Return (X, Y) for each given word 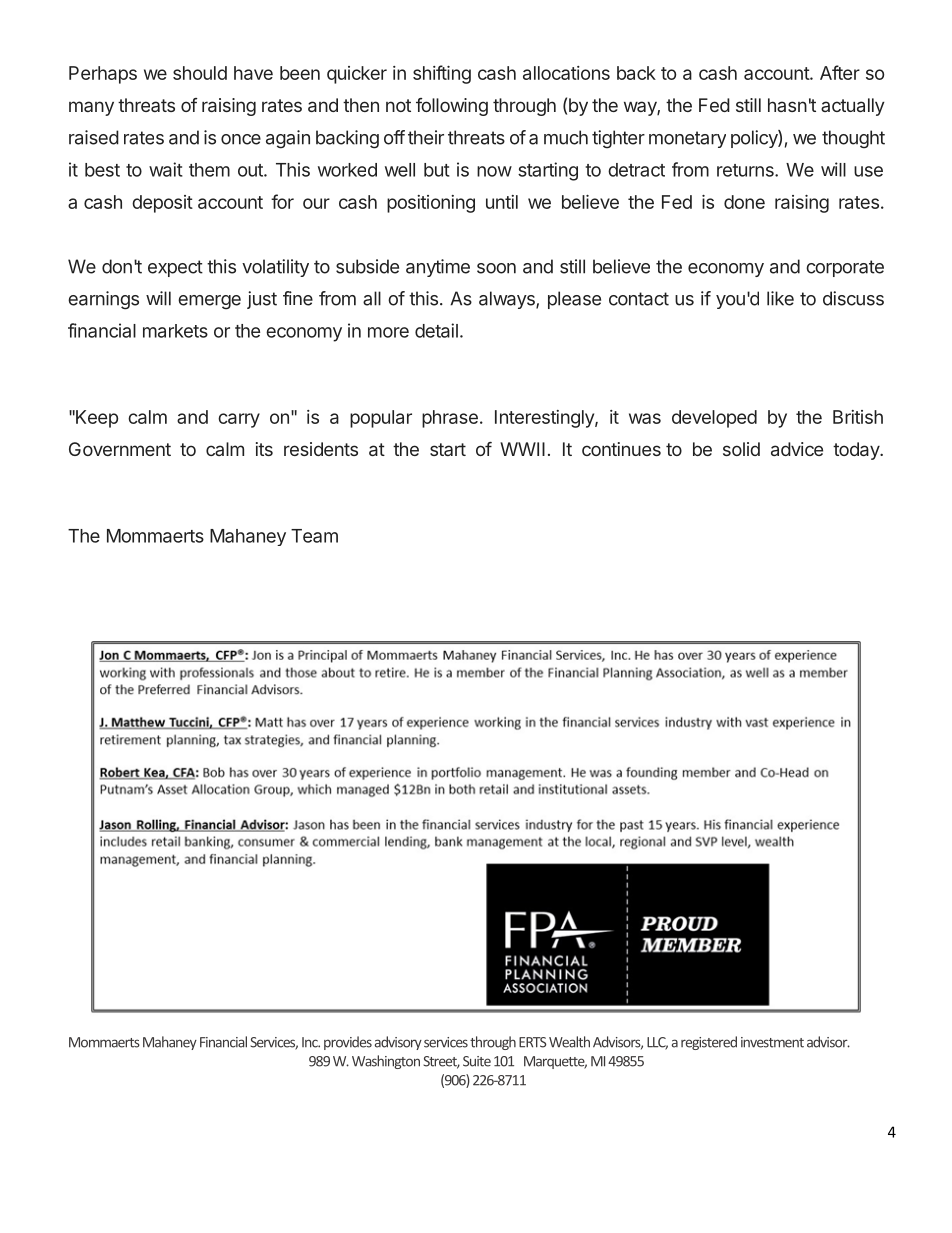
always (508, 300)
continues (621, 449)
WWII (522, 449)
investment (772, 1042)
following (452, 107)
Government (120, 449)
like (780, 298)
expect (175, 268)
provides (348, 1043)
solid (741, 449)
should (200, 73)
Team (314, 536)
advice (797, 449)
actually (853, 107)
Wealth (569, 1042)
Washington (386, 1062)
